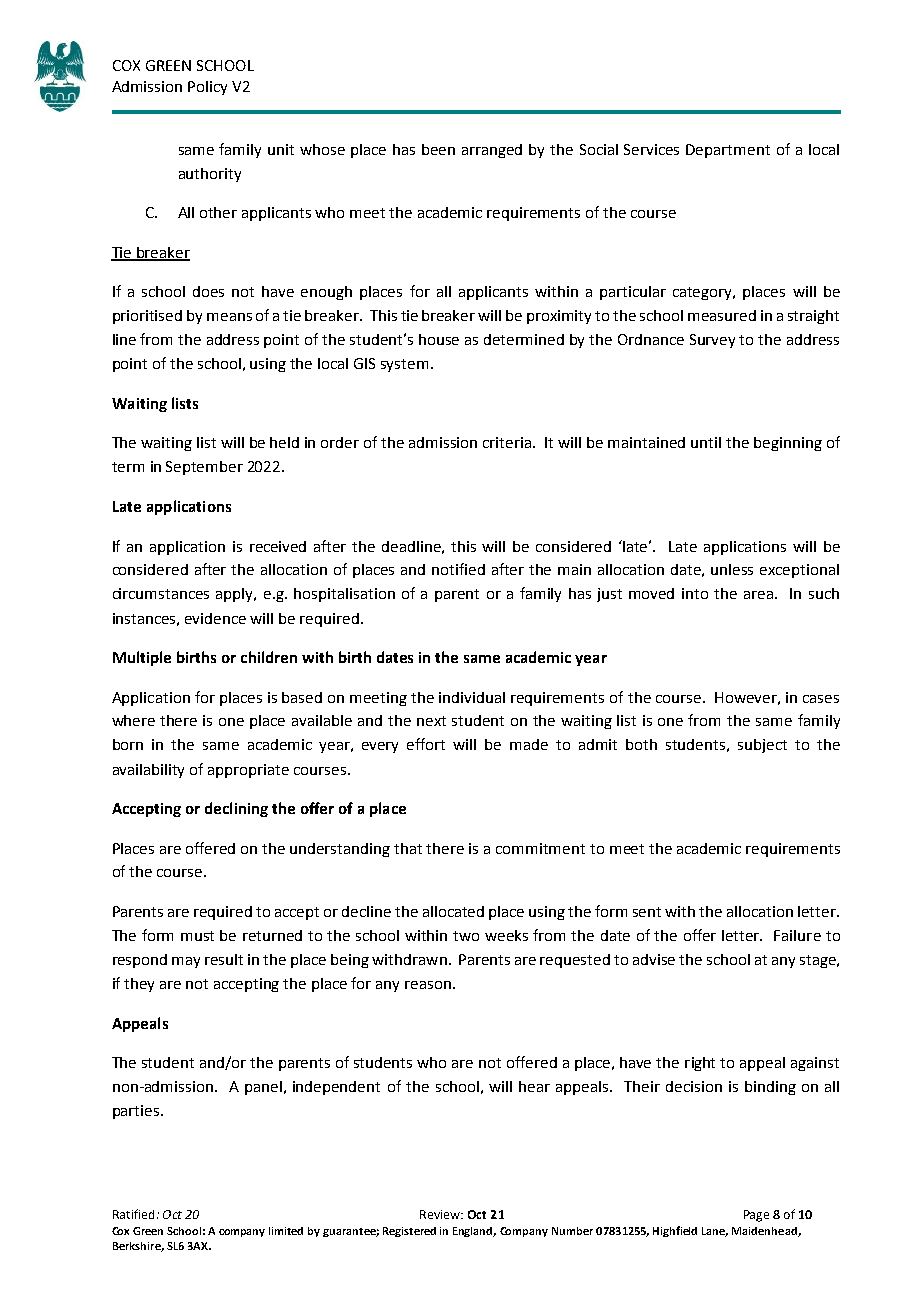 This image has height=1308, width=924. Describe the element at coordinates (133, 1214) in the image. I see `Ratified` at that location.
